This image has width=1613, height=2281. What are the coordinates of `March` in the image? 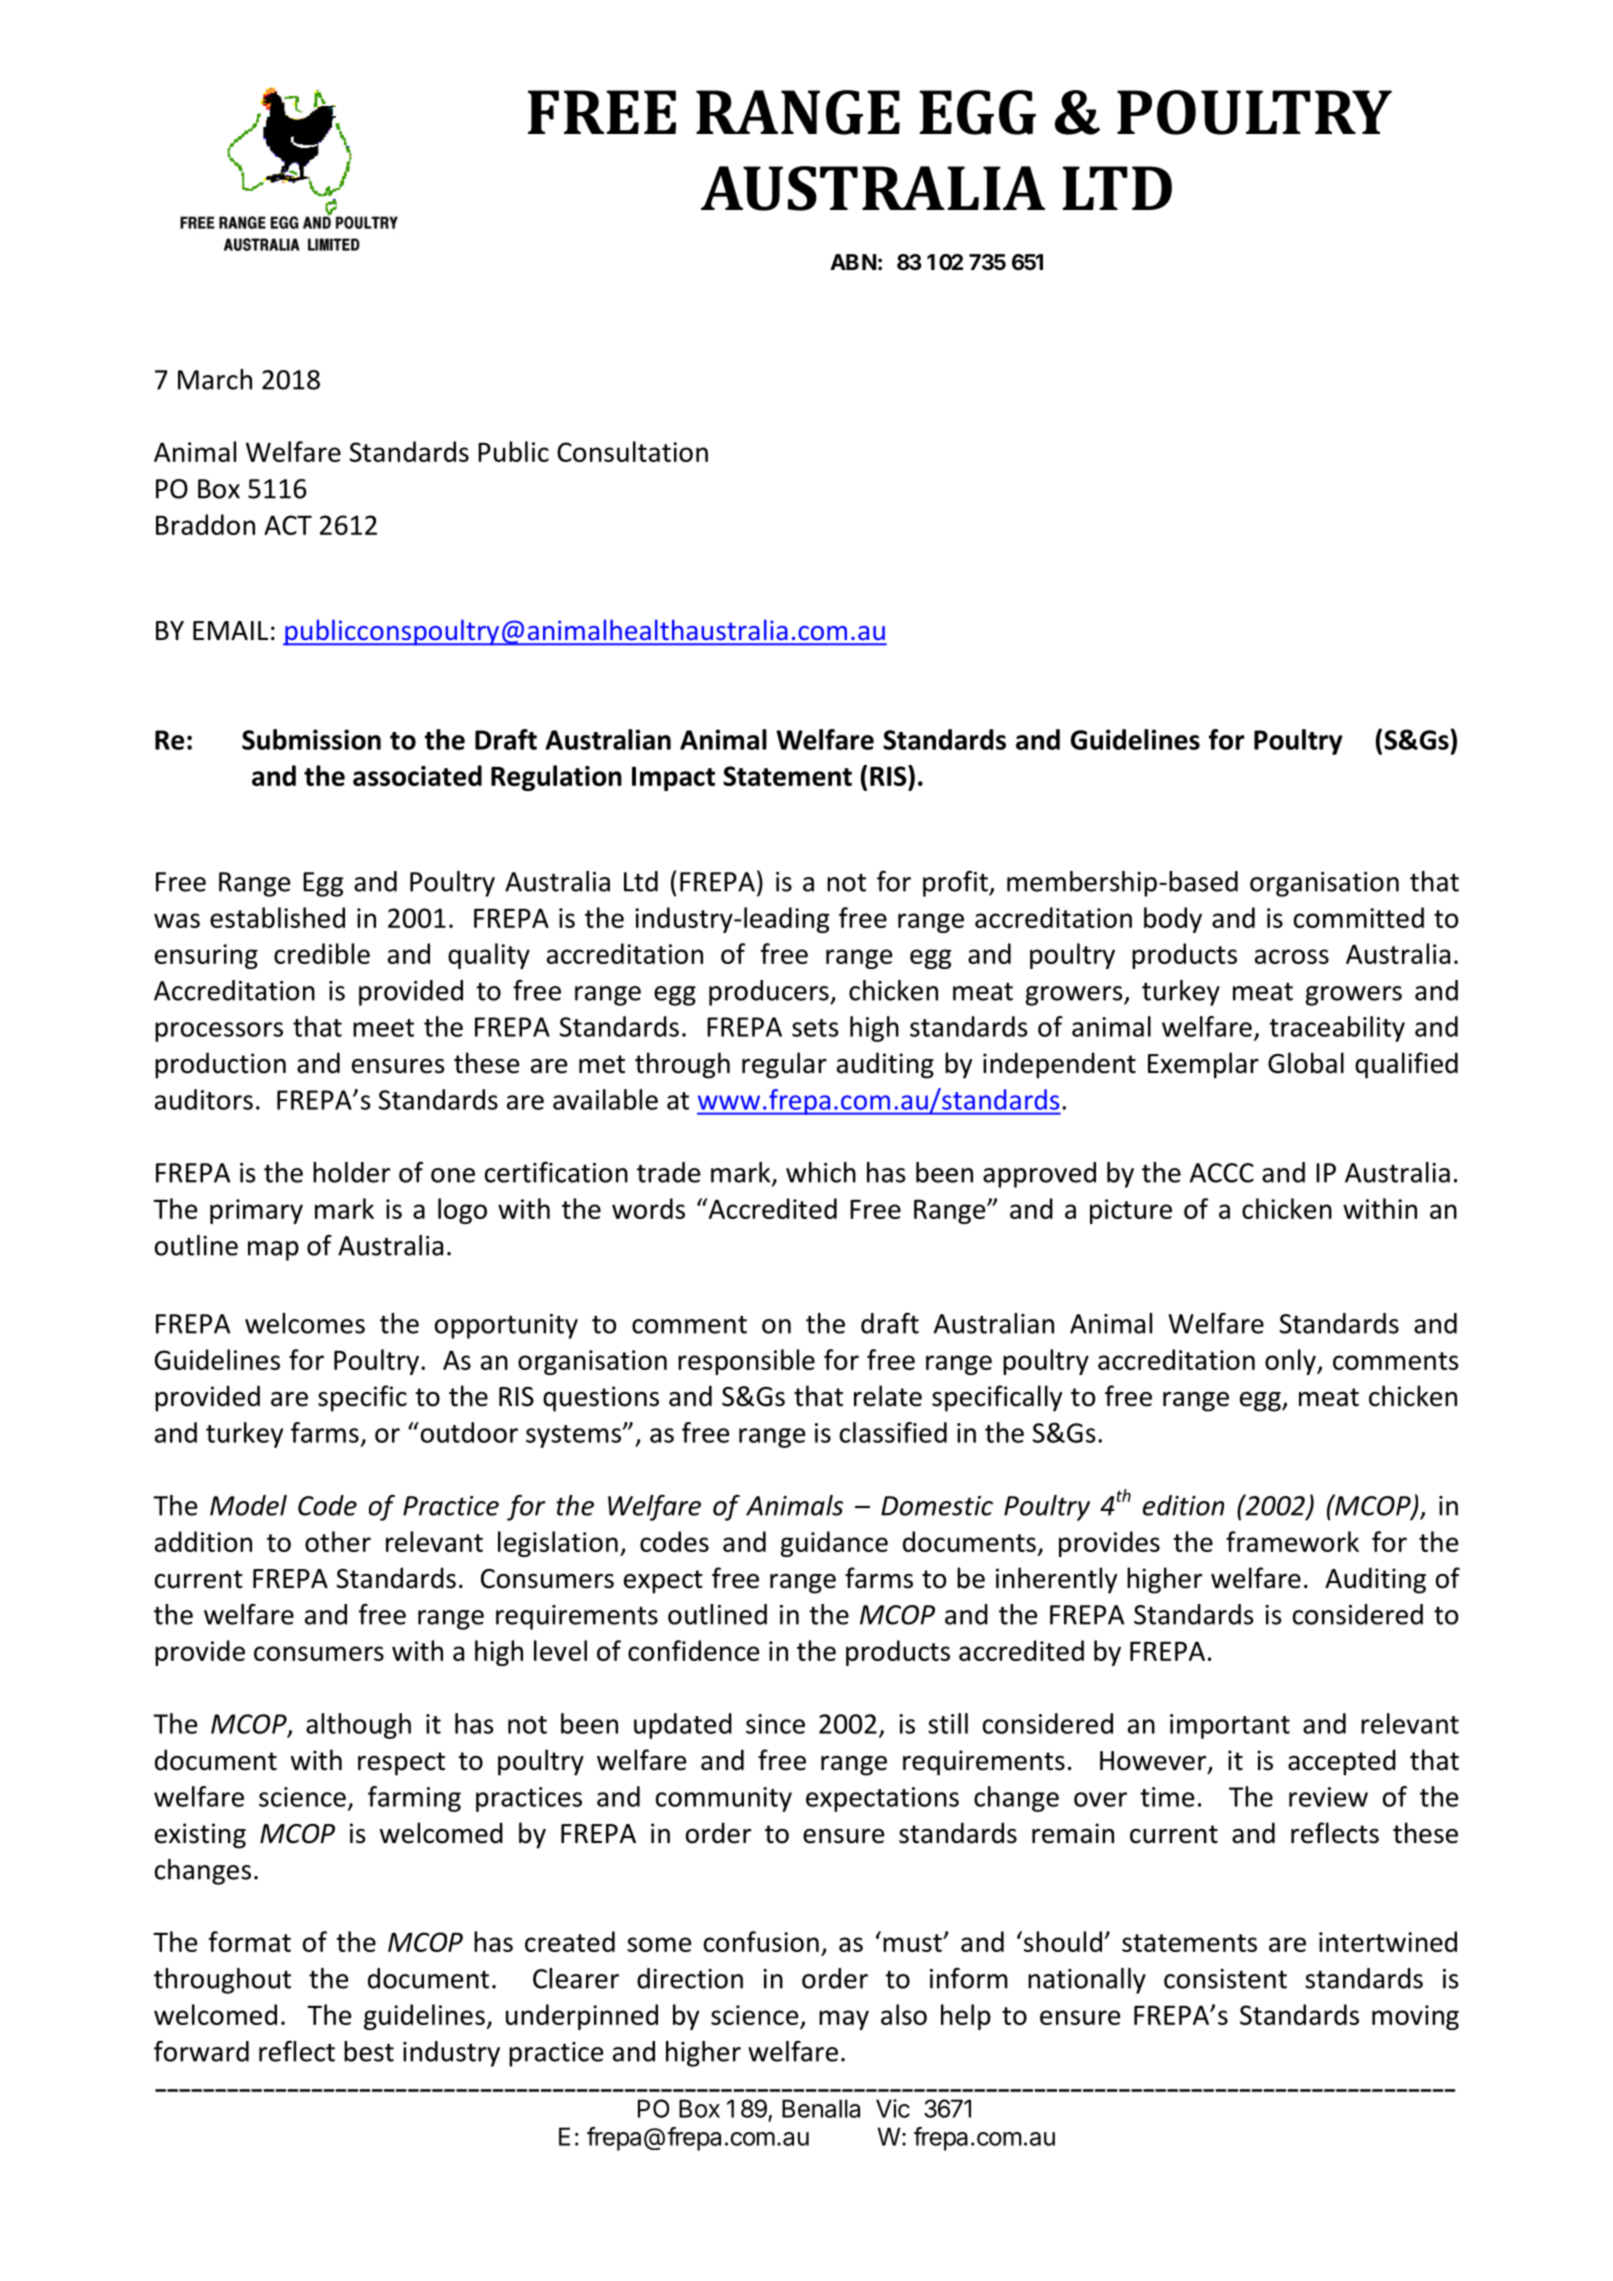 It's located at (215, 379).
